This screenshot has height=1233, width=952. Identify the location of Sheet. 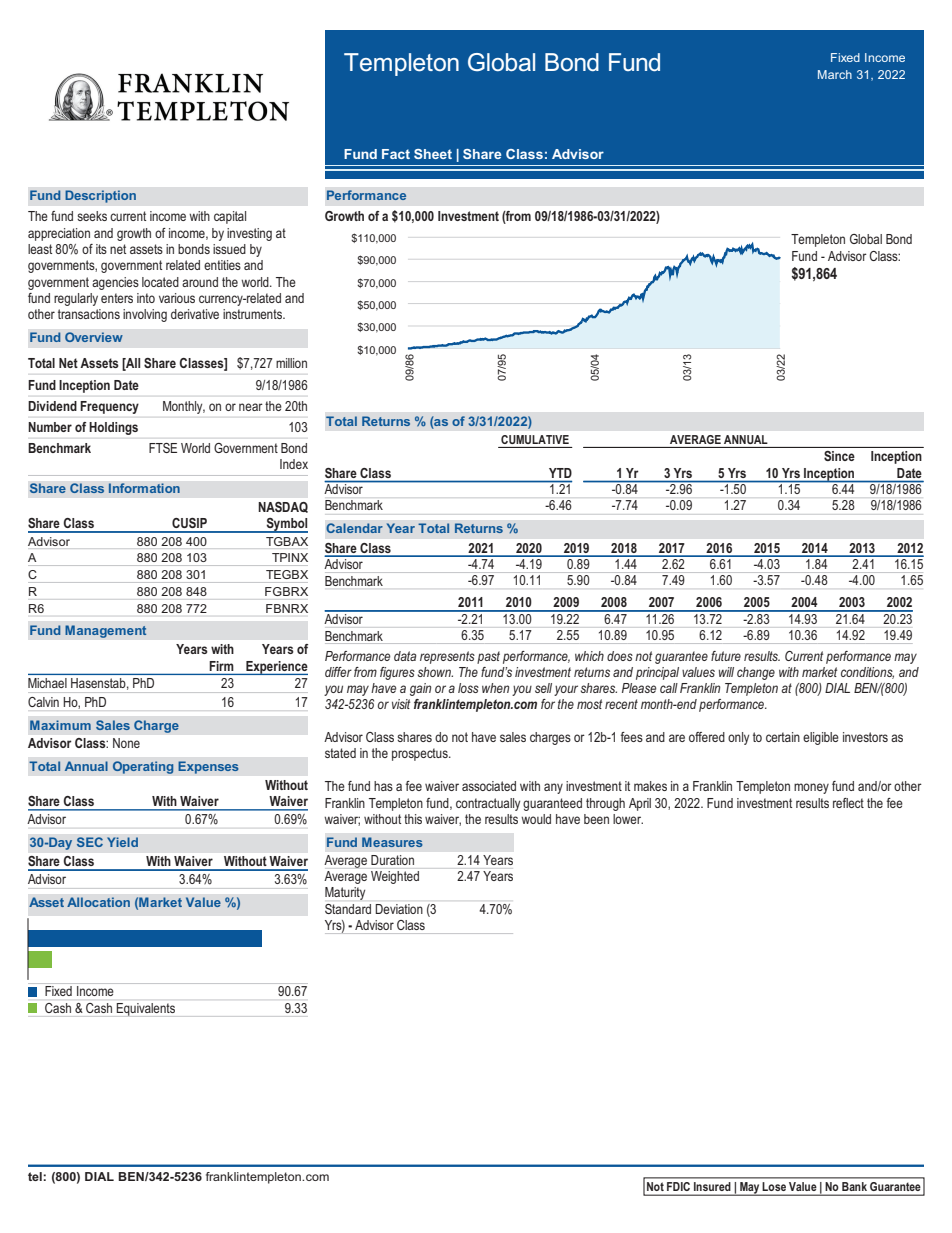
(433, 154).
